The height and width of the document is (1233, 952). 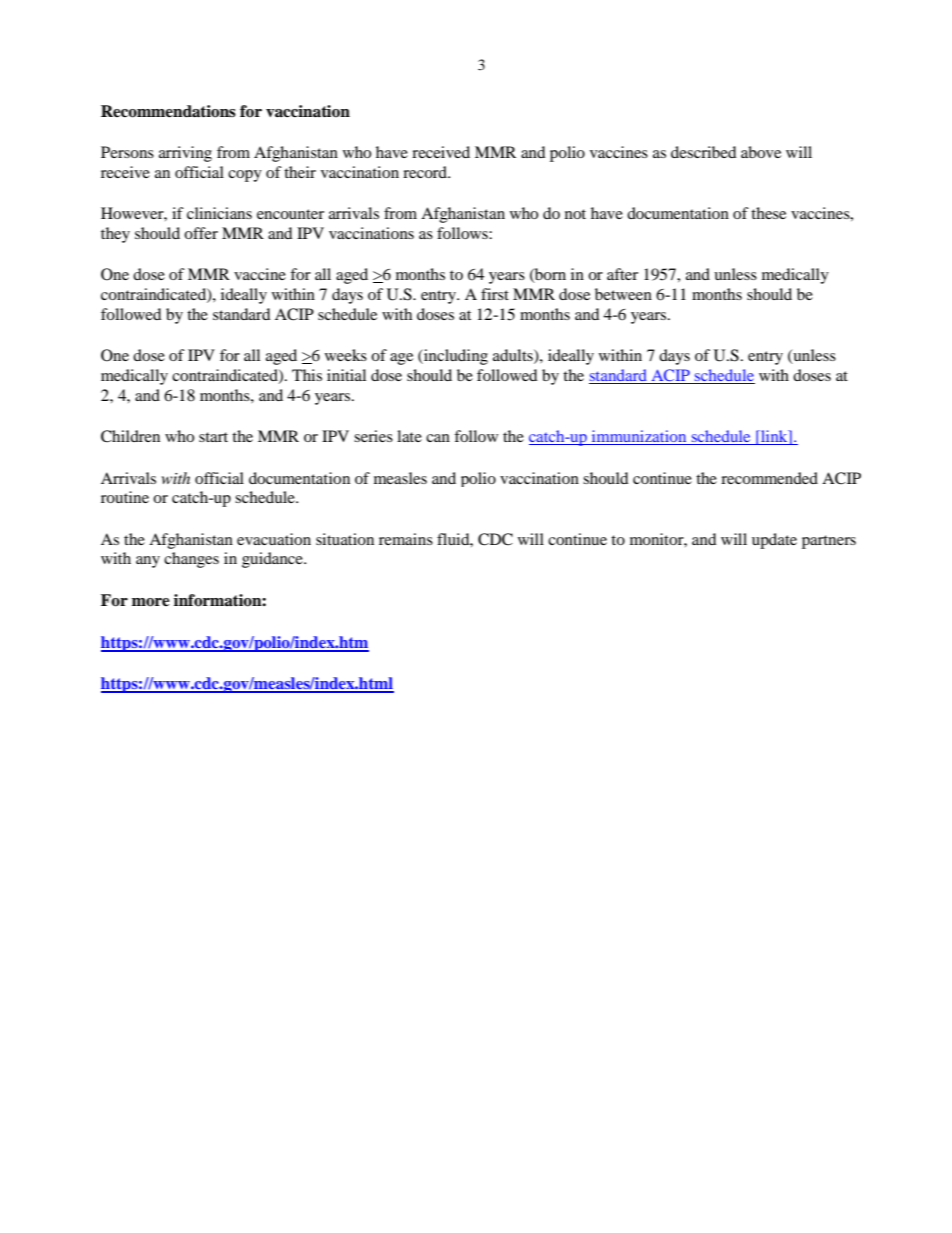 What do you see at coordinates (623, 294) in the document?
I see `between` at bounding box center [623, 294].
